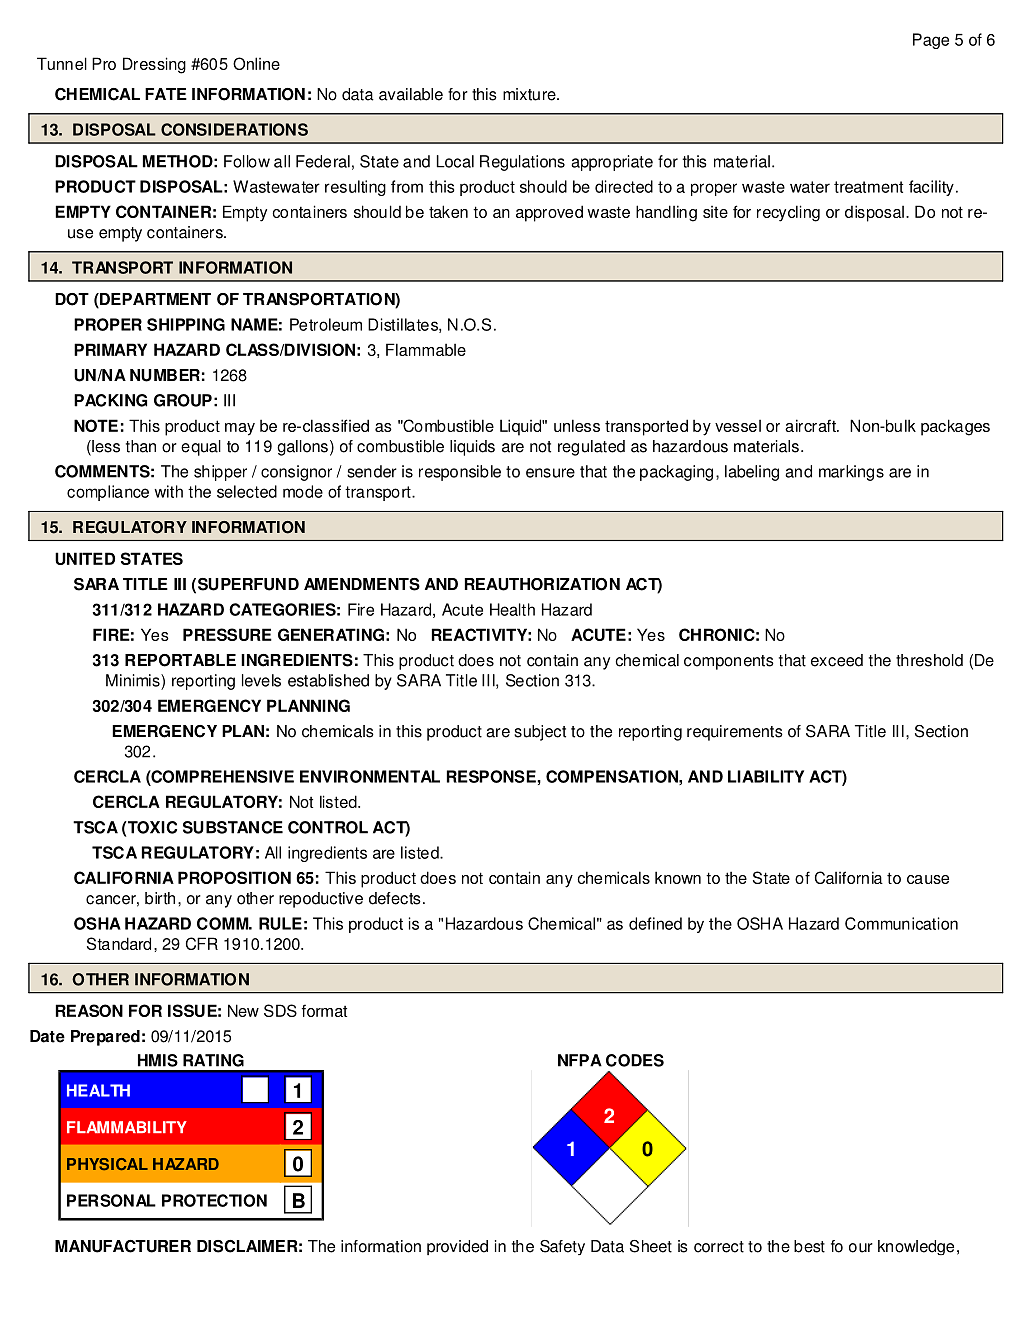  Describe the element at coordinates (141, 446) in the document. I see `than` at that location.
